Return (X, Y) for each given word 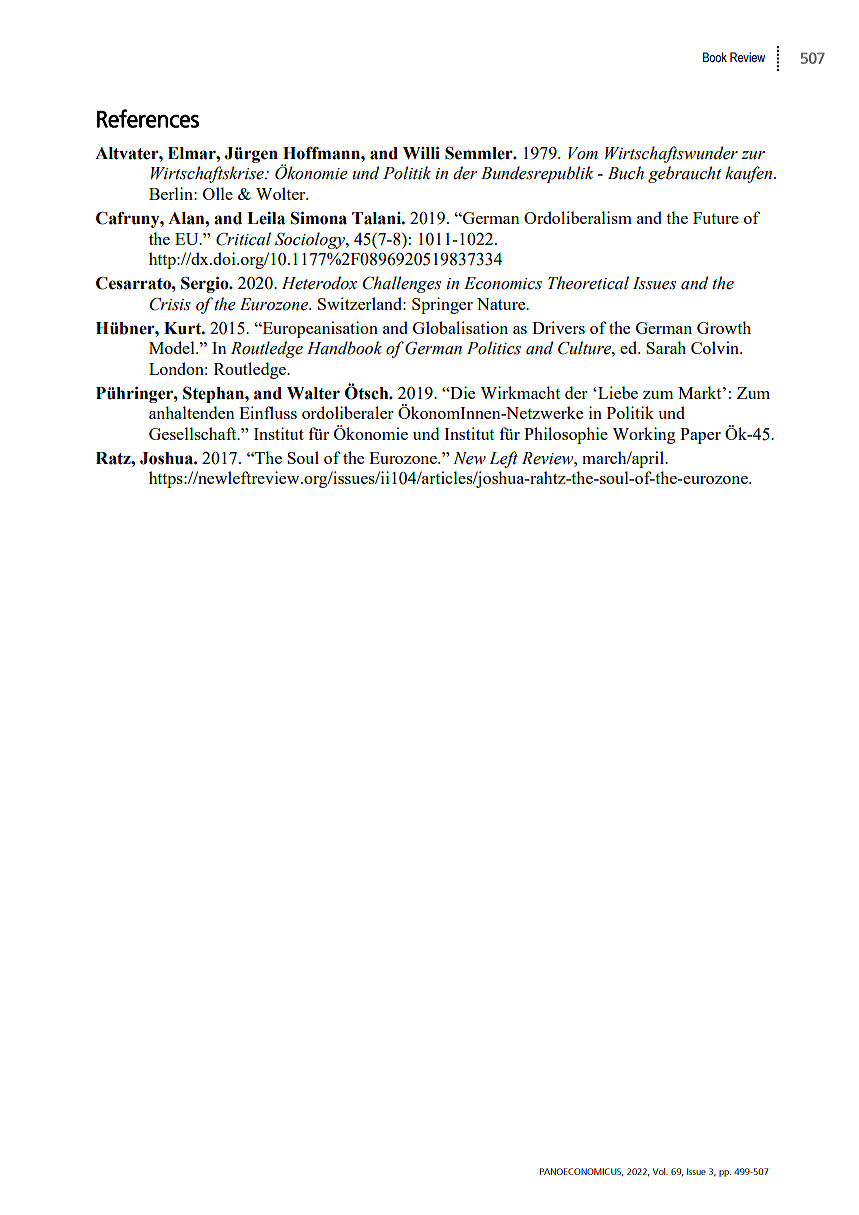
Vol (660, 1171)
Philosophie (566, 435)
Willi (421, 153)
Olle (218, 193)
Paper (700, 436)
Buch (626, 173)
